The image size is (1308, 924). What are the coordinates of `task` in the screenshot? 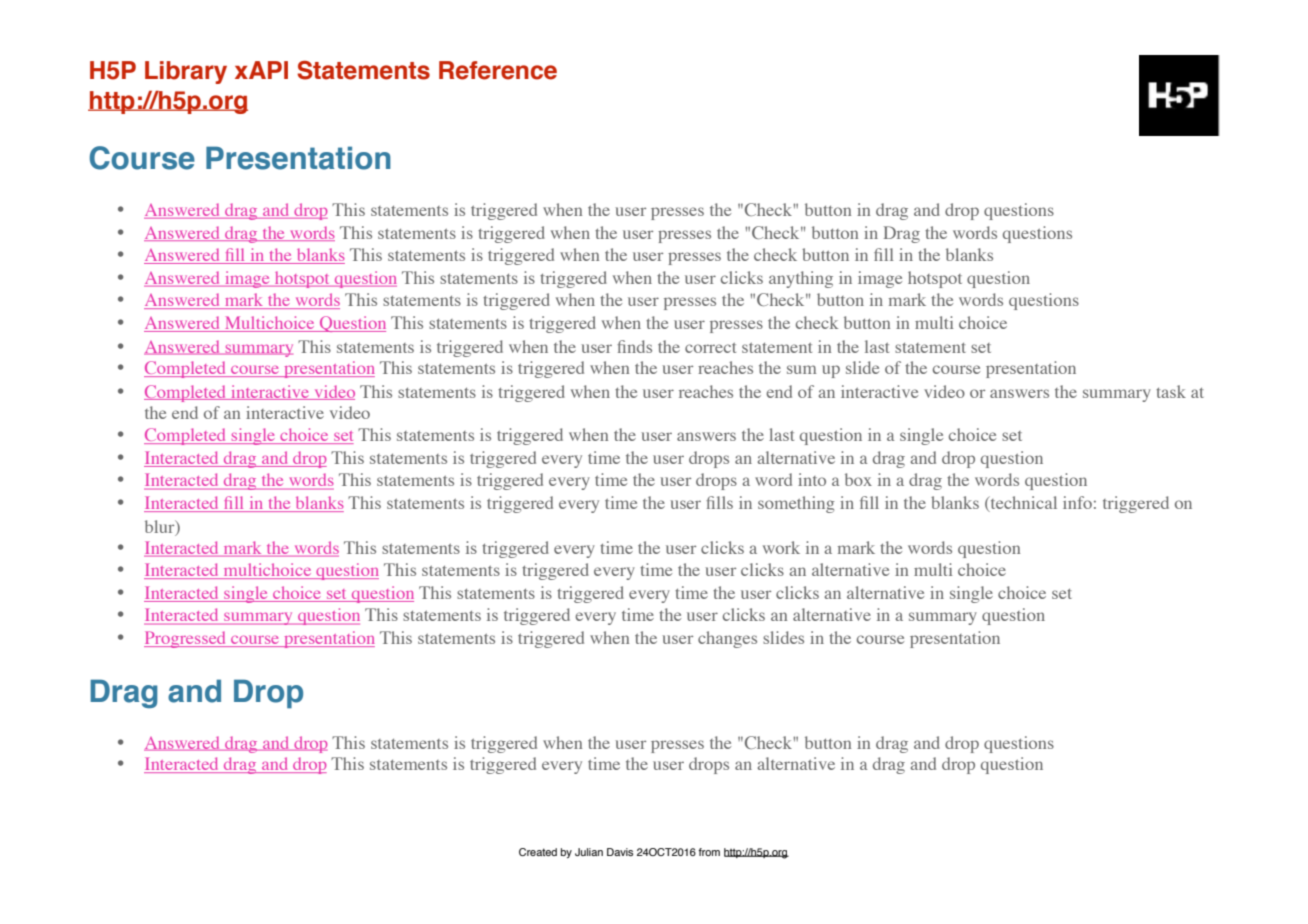 It's located at (1171, 391).
